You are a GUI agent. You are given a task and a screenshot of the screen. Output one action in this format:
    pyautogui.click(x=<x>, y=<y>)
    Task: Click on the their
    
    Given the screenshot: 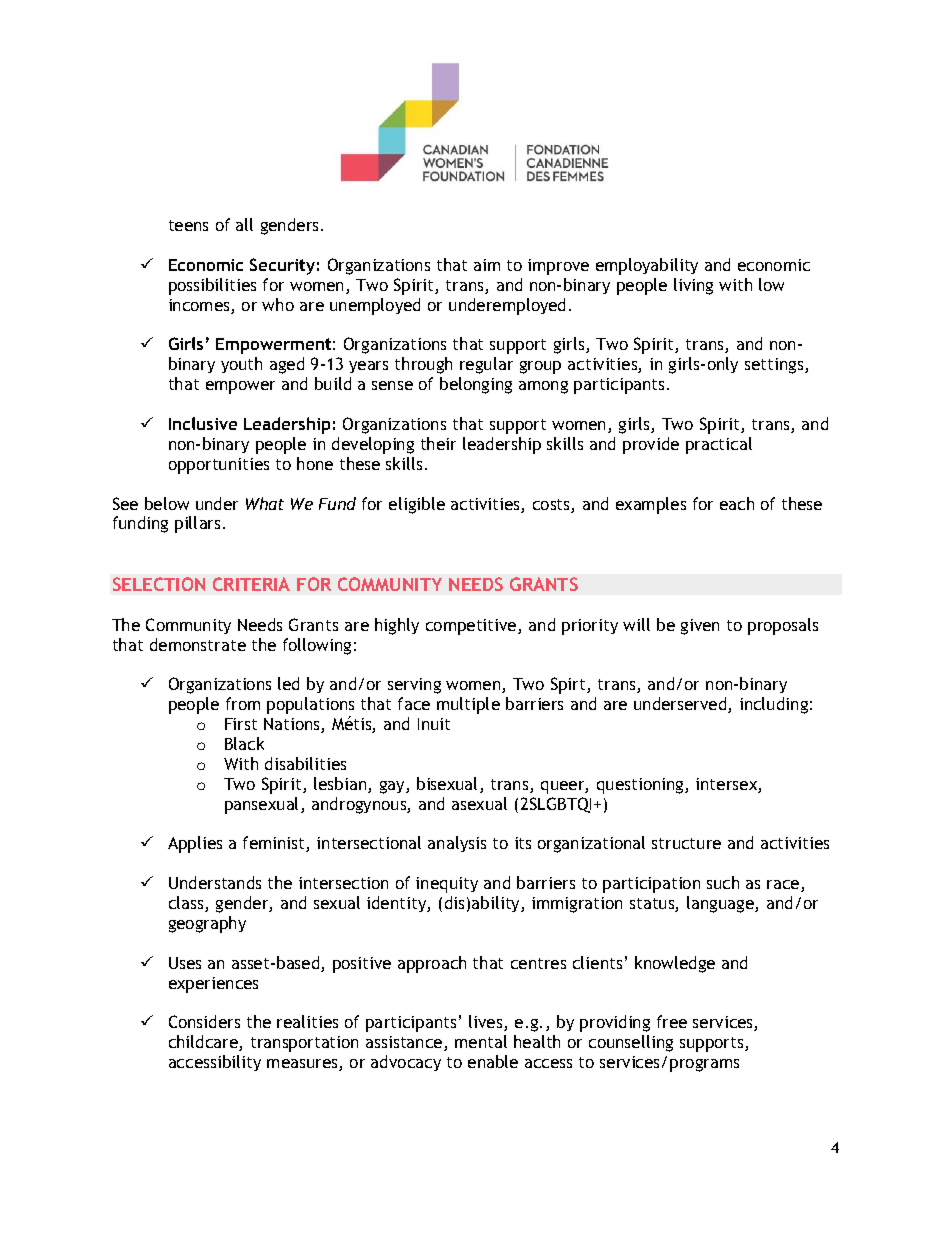 What is the action you would take?
    pyautogui.click(x=438, y=443)
